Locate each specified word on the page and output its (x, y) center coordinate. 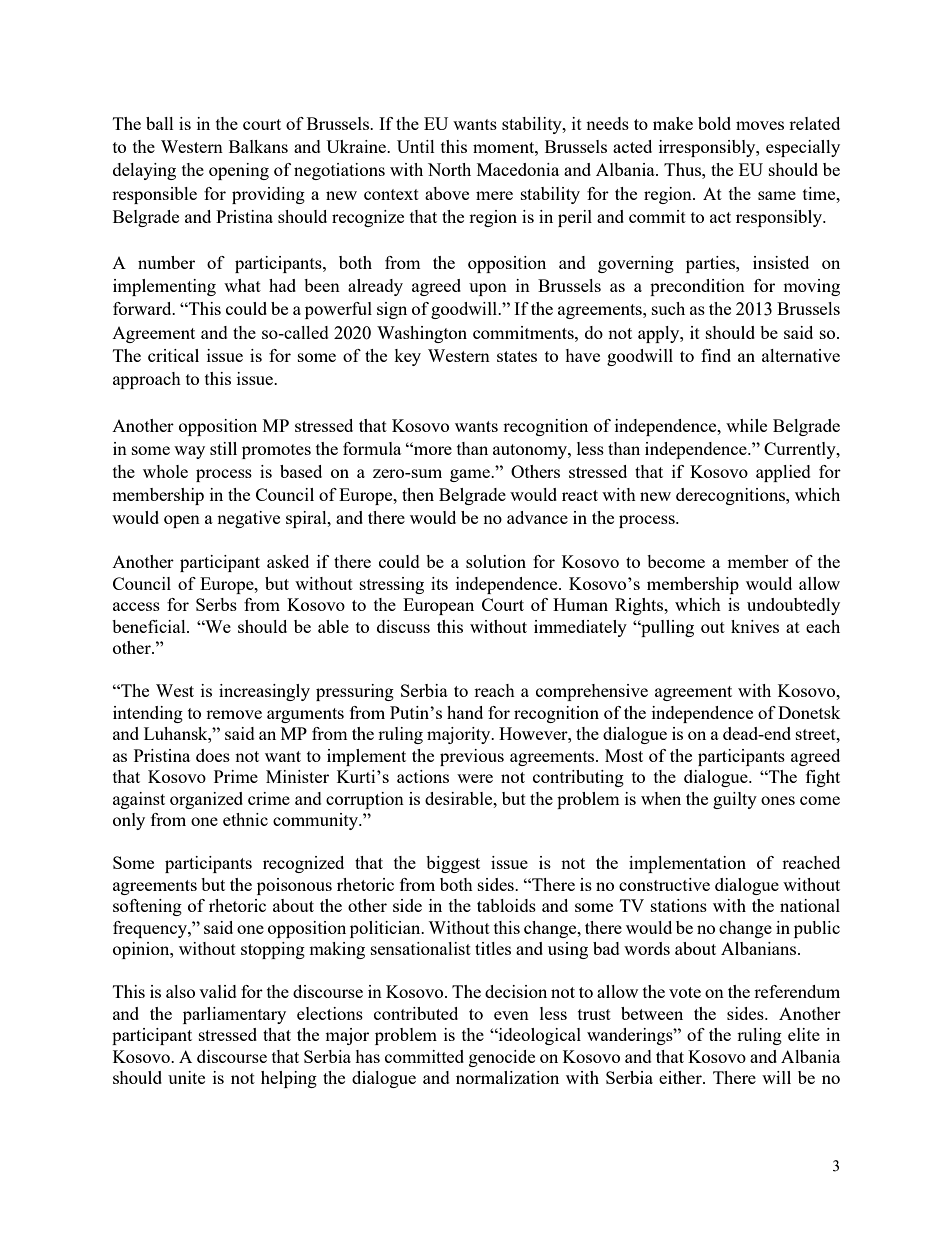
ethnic (245, 819)
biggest (453, 864)
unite (186, 1077)
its (439, 583)
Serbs (216, 604)
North (449, 169)
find (716, 355)
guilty (735, 800)
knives (755, 626)
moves (760, 125)
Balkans (258, 146)
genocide (502, 1058)
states (517, 356)
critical (173, 355)
